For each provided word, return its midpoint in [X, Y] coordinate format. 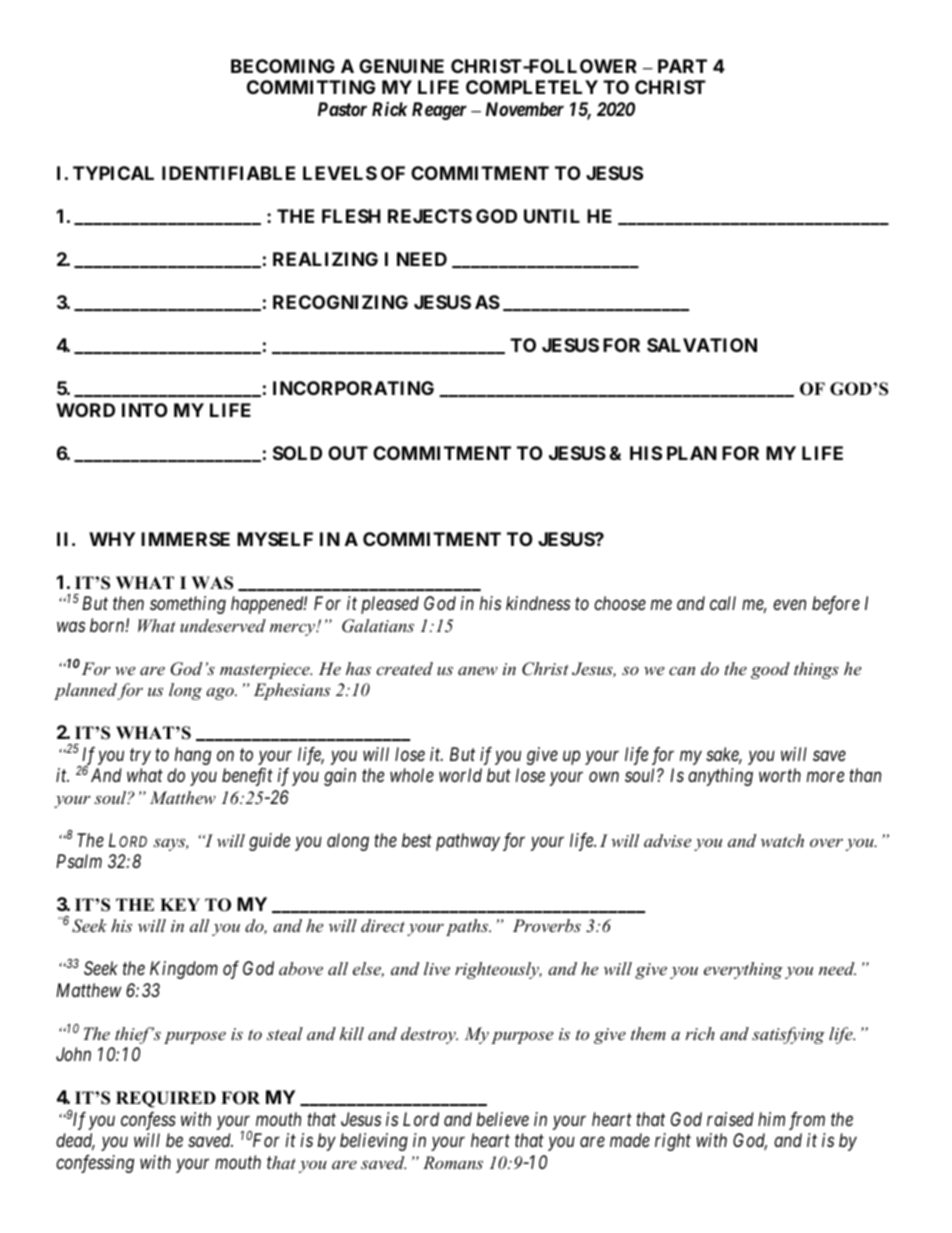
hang [193, 756]
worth [780, 775]
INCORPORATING [353, 388]
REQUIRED [166, 1099]
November [525, 109]
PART [682, 66]
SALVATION [702, 345]
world [460, 775]
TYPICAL [113, 173]
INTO [145, 410]
